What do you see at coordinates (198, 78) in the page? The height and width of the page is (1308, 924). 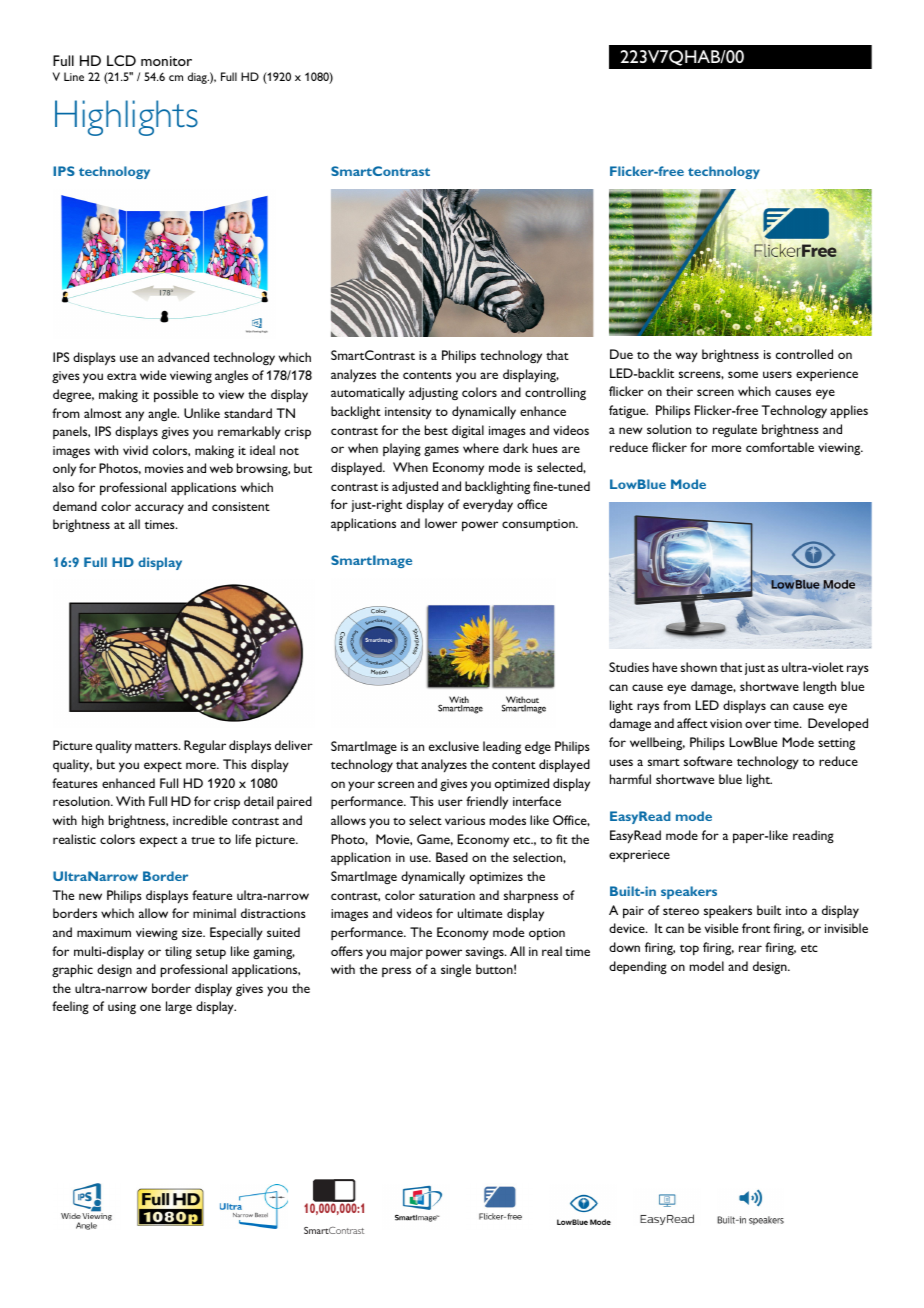 I see `diag` at bounding box center [198, 78].
